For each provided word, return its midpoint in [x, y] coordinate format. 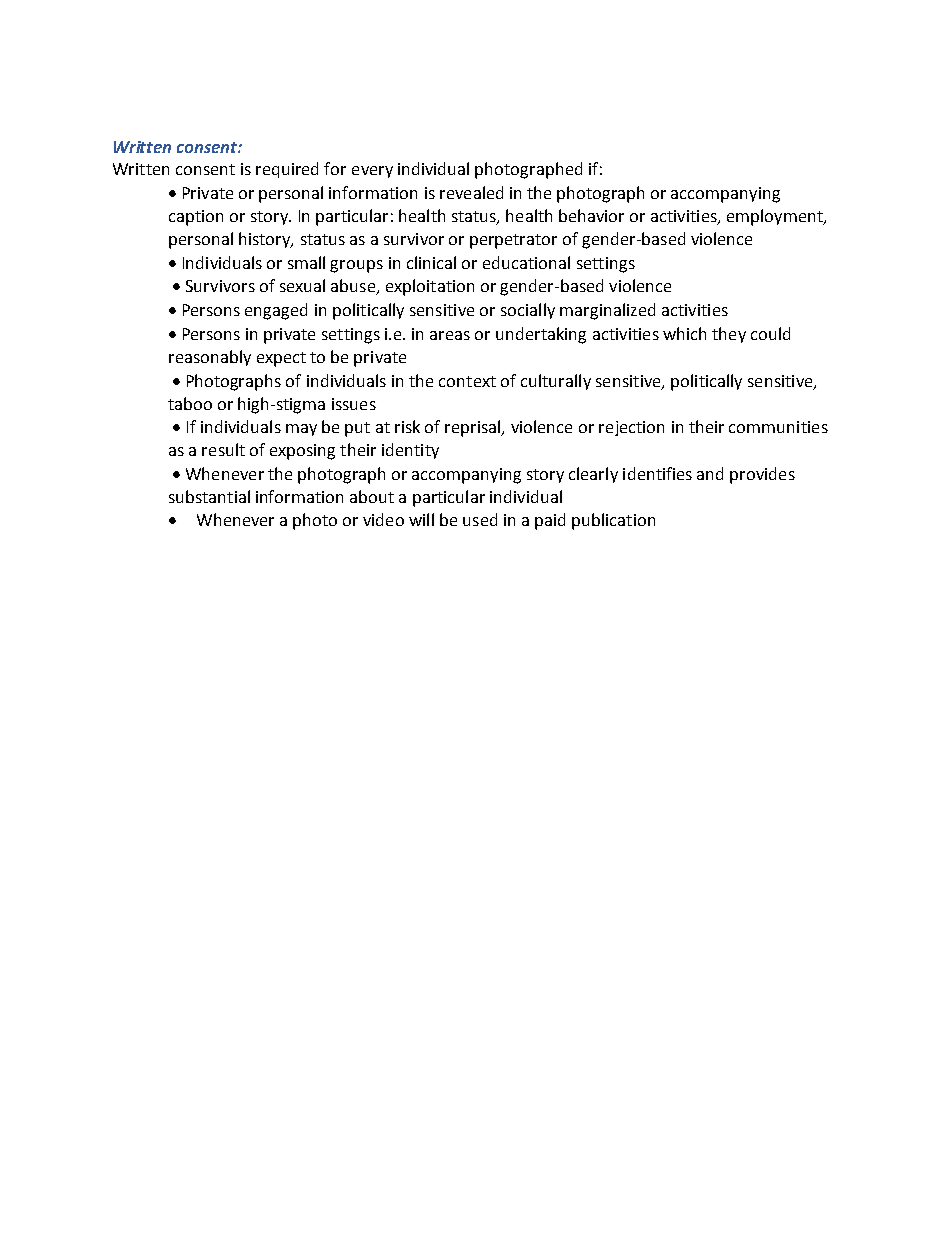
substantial [209, 496]
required [287, 170]
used [480, 519]
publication [613, 521]
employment [776, 217]
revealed [471, 192]
